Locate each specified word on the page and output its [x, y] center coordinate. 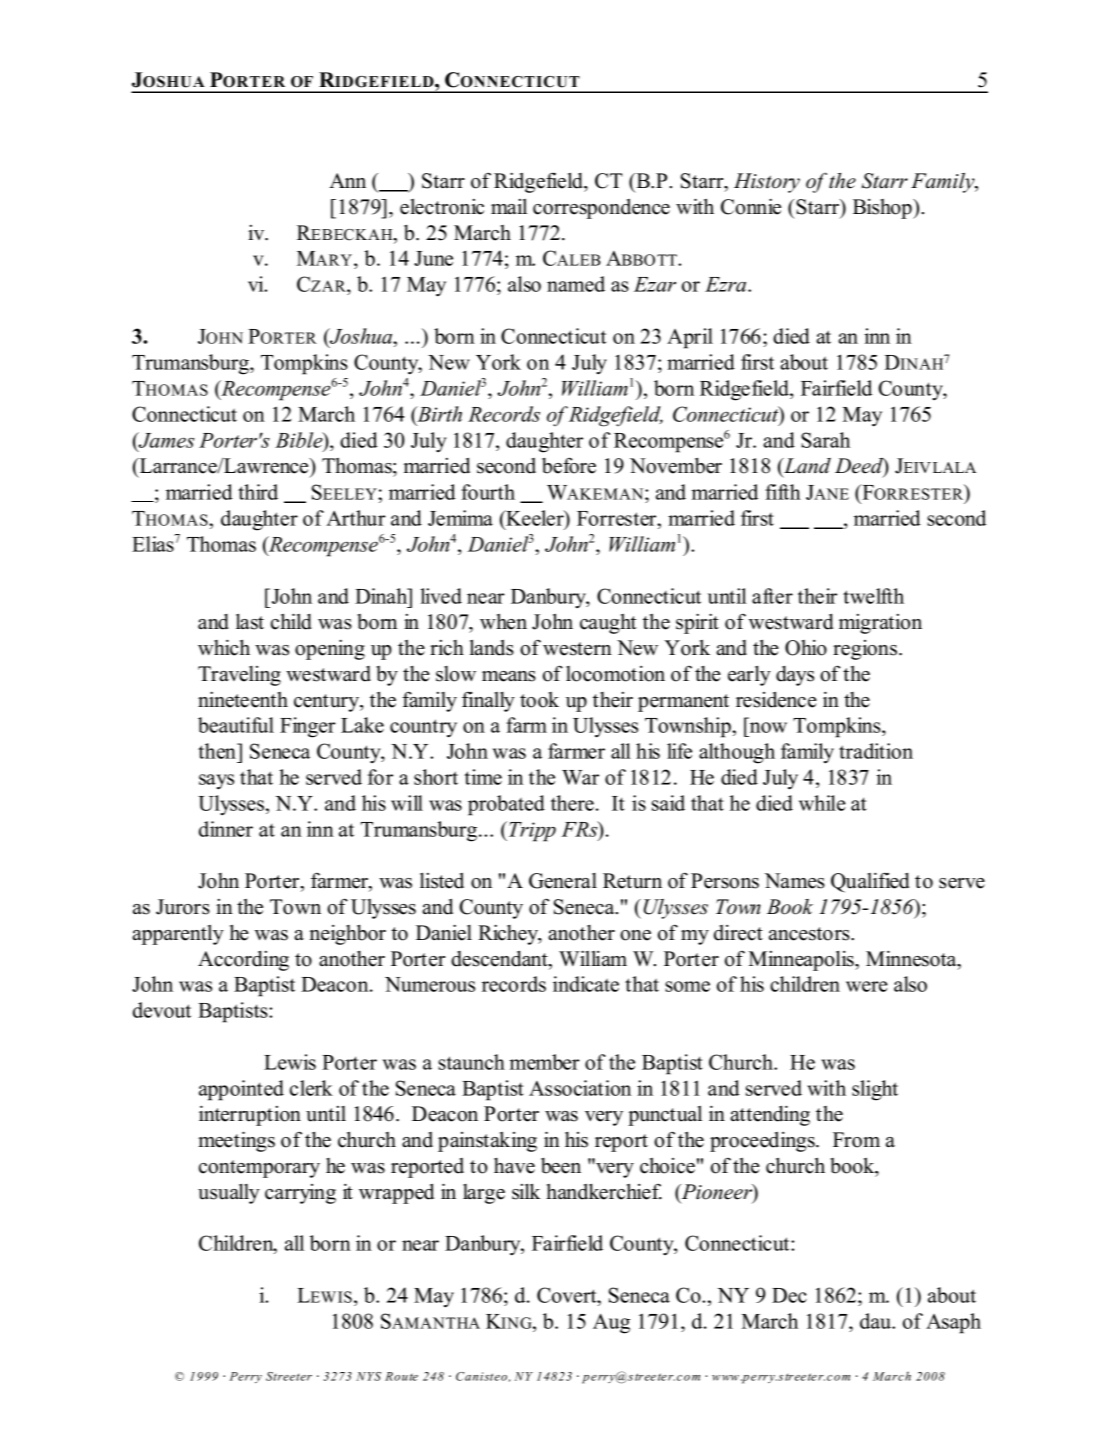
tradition [876, 751]
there [572, 803]
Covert [568, 1295]
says [216, 782]
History [767, 183]
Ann [347, 180]
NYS [368, 1376]
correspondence [601, 209]
